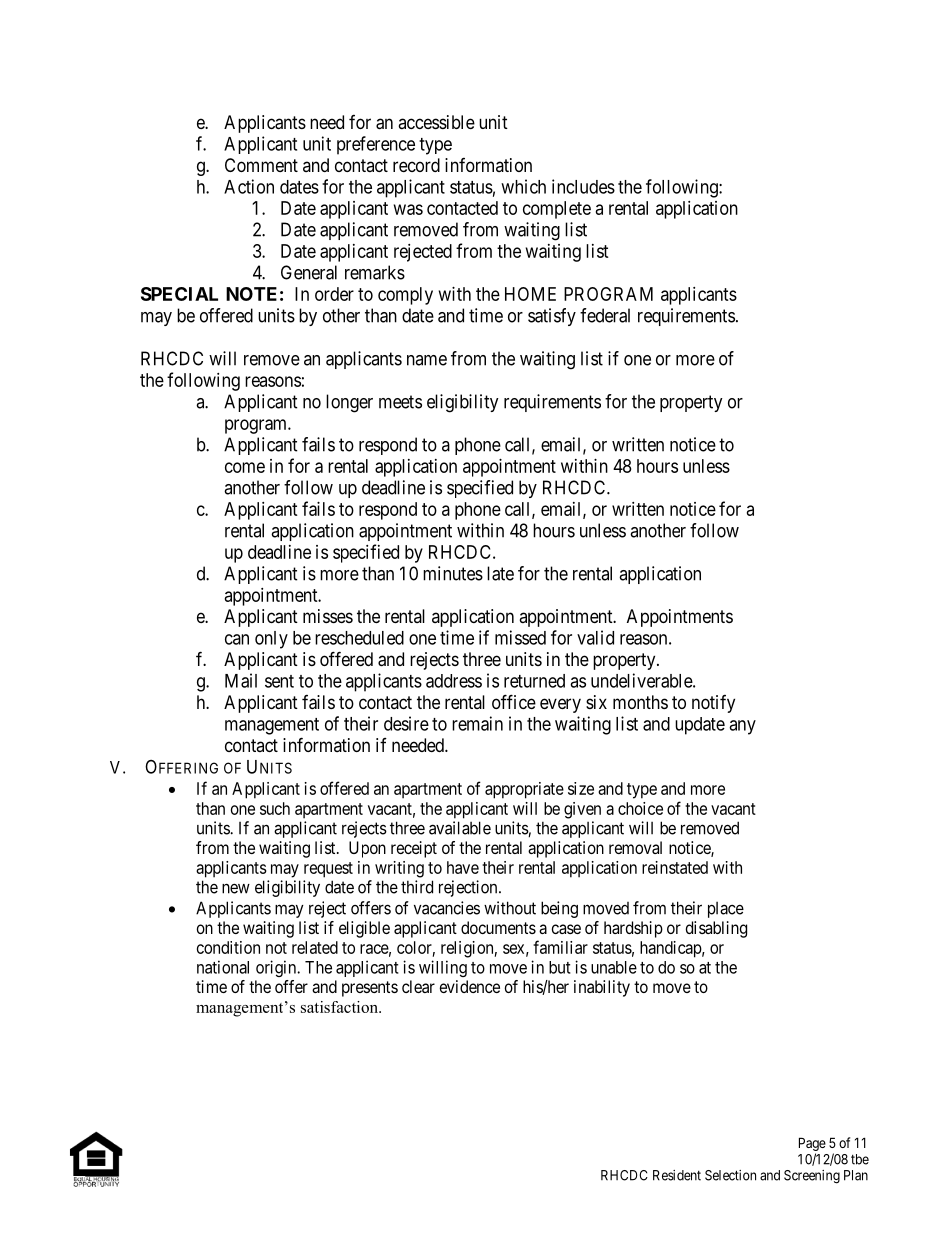 The width and height of the page is (952, 1233). What do you see at coordinates (583, 186) in the page?
I see `includes` at bounding box center [583, 186].
